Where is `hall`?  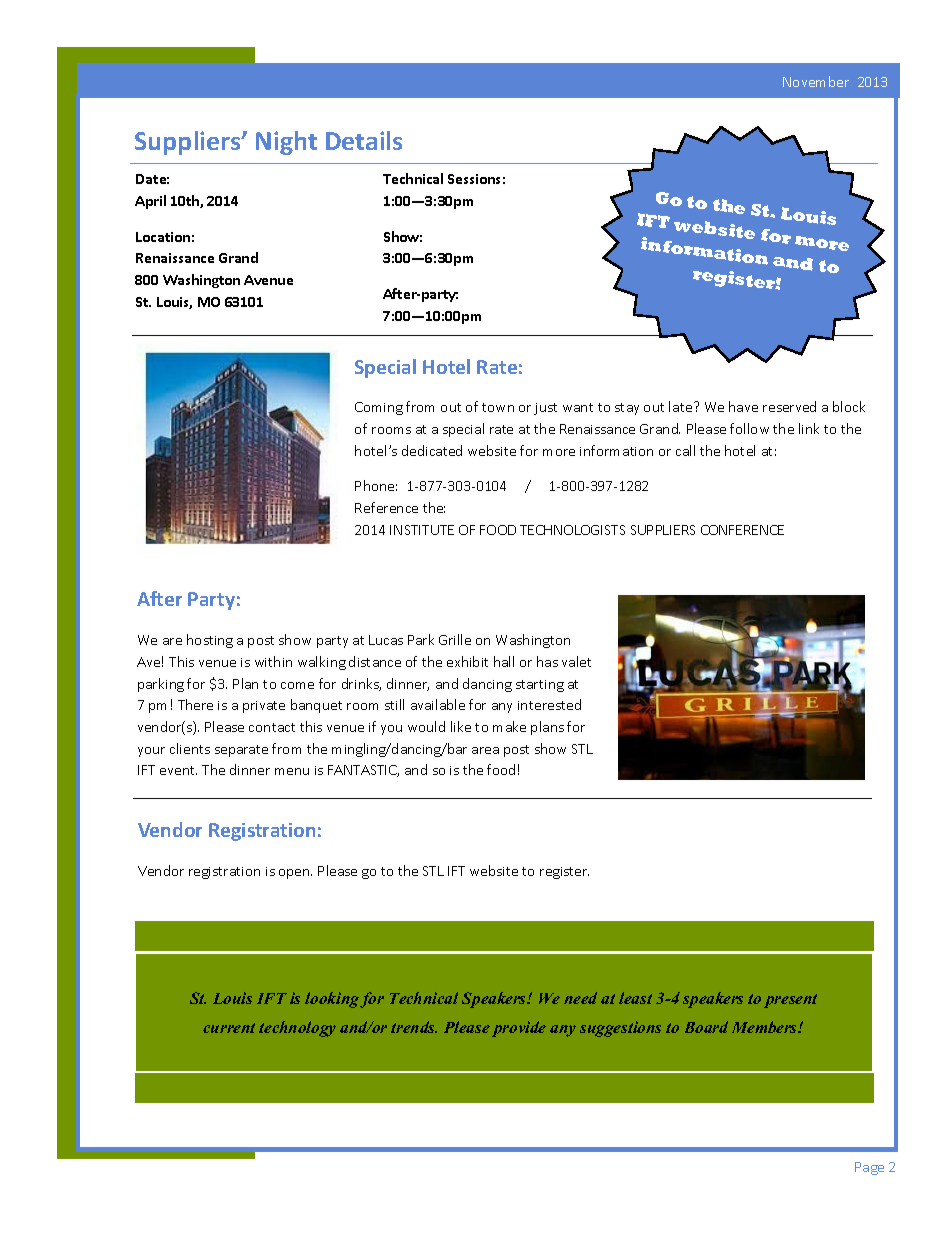 hall is located at coordinates (504, 661).
